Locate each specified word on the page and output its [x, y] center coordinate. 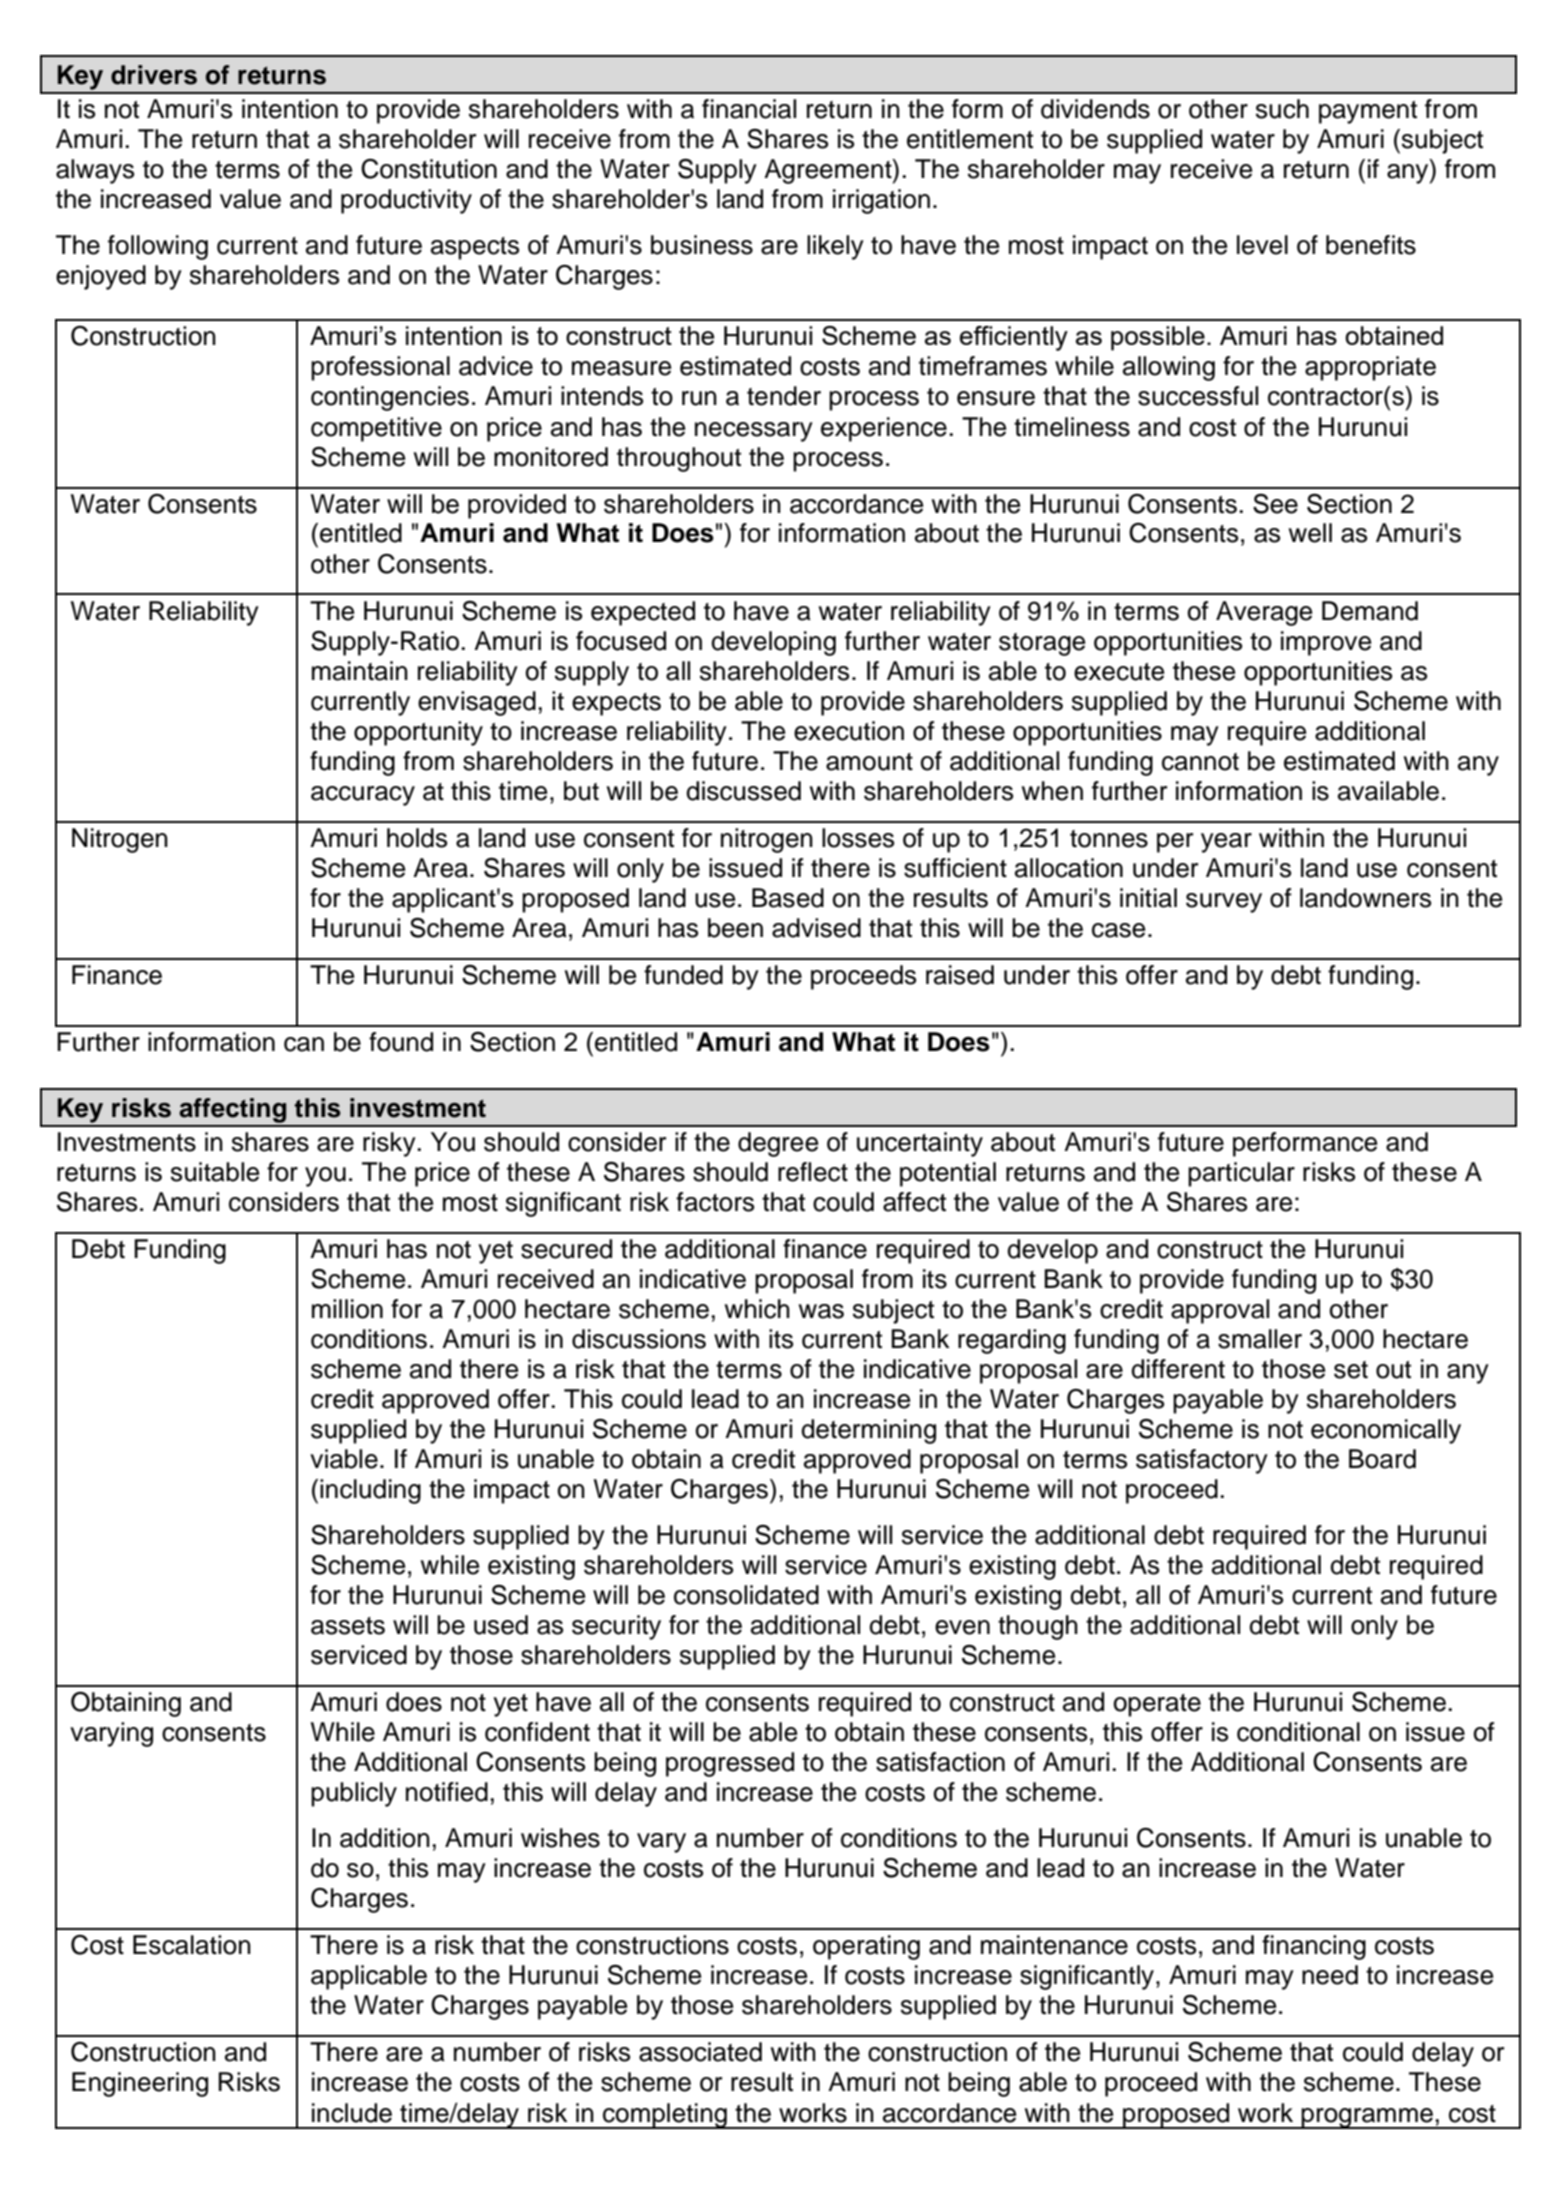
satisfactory [1202, 1461]
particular [1241, 1174]
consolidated [746, 1595]
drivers [154, 75]
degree [778, 1144]
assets [348, 1626]
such [1282, 109]
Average [1264, 613]
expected [643, 613]
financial [749, 109]
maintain [360, 671]
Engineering [140, 2084]
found [401, 1042]
